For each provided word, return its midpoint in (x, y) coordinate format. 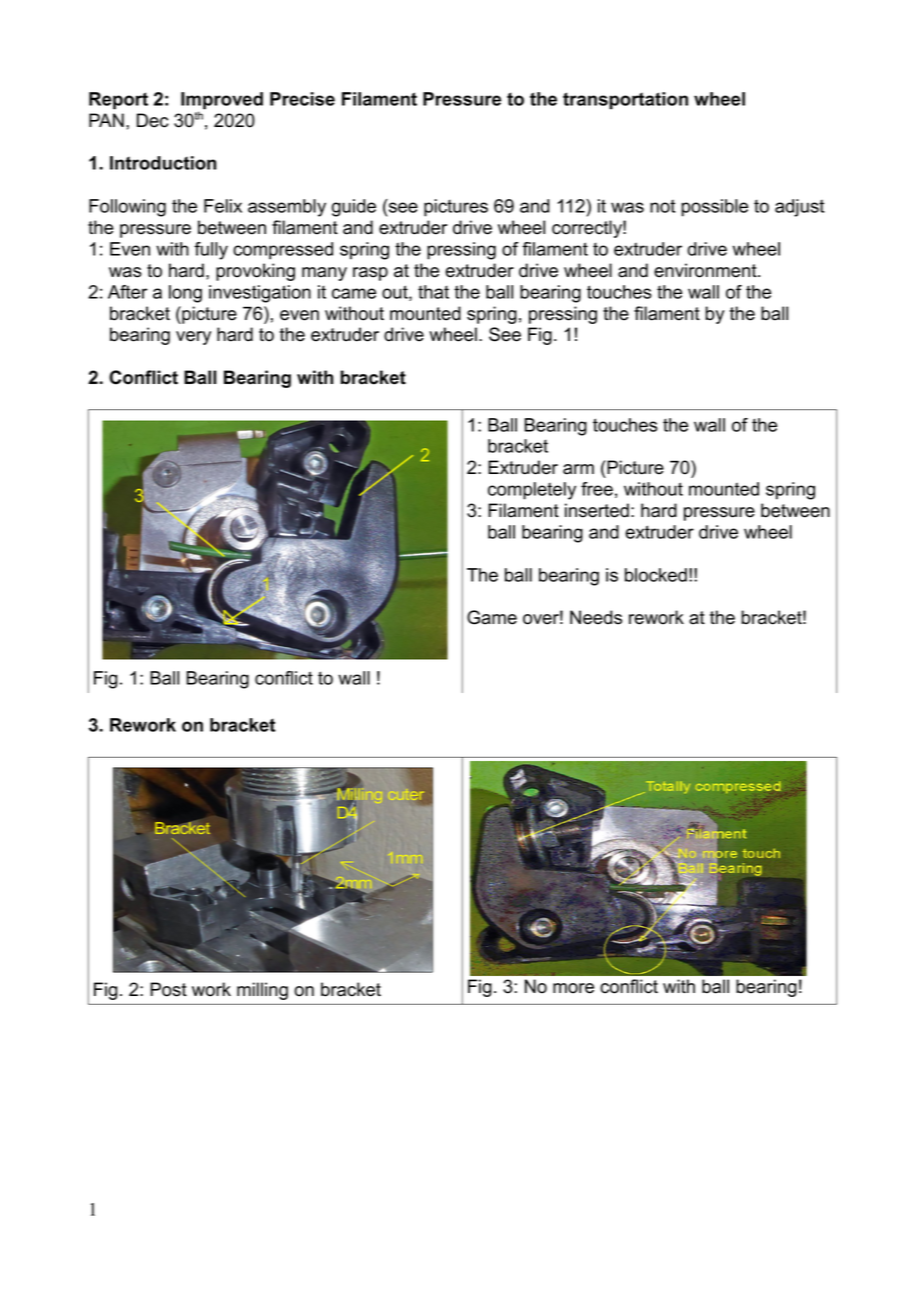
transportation (625, 101)
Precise (302, 99)
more (573, 988)
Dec (153, 120)
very (193, 338)
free (597, 489)
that (433, 292)
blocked (656, 575)
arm (578, 469)
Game (492, 617)
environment (706, 270)
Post (168, 989)
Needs (596, 617)
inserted (597, 510)
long (185, 294)
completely (532, 491)
